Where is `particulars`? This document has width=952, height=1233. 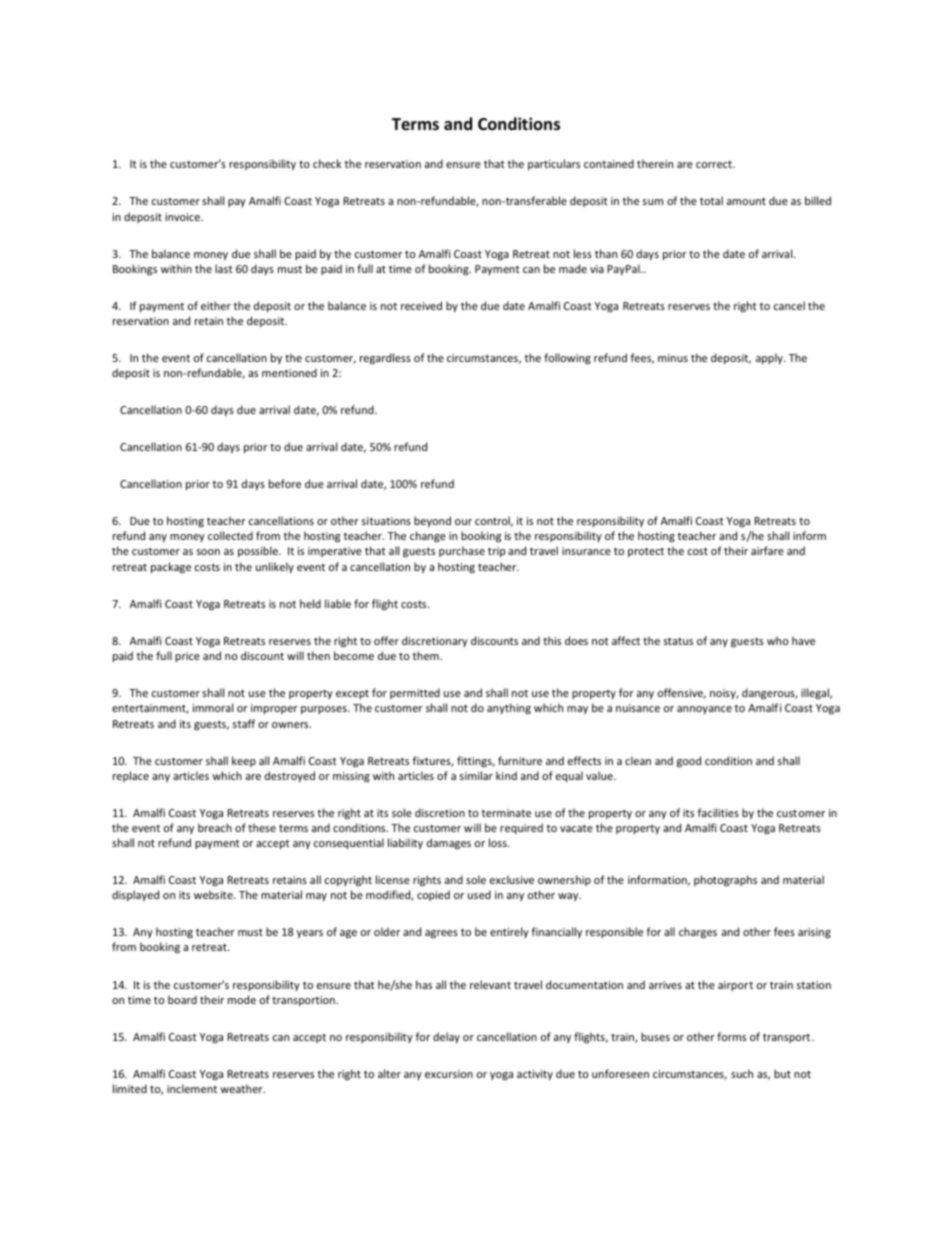
particulars is located at coordinates (554, 164).
